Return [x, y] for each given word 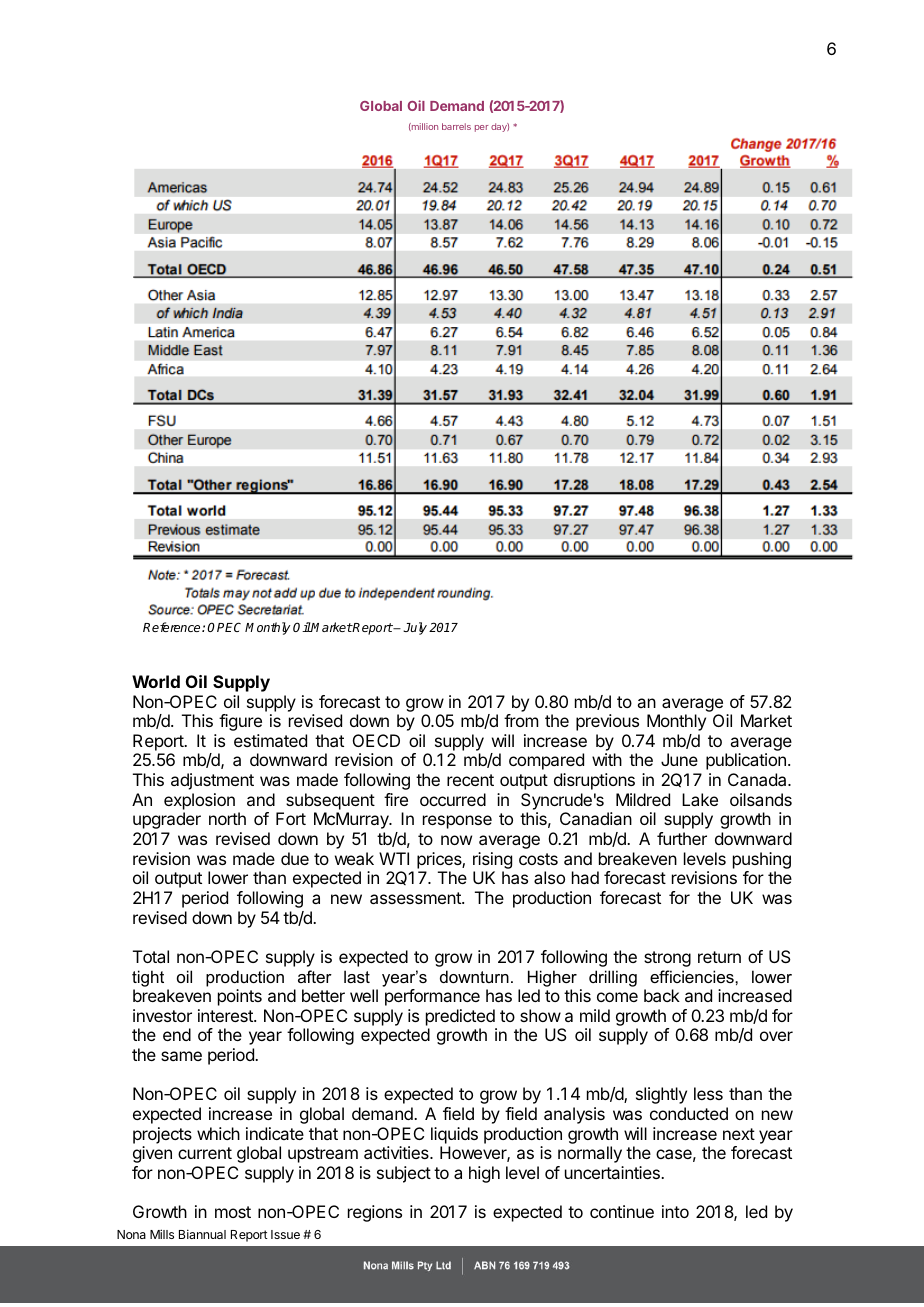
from [521, 720]
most [233, 1212]
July [415, 628]
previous [607, 722]
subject [404, 1174]
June [679, 759]
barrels [456, 126]
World [156, 681]
